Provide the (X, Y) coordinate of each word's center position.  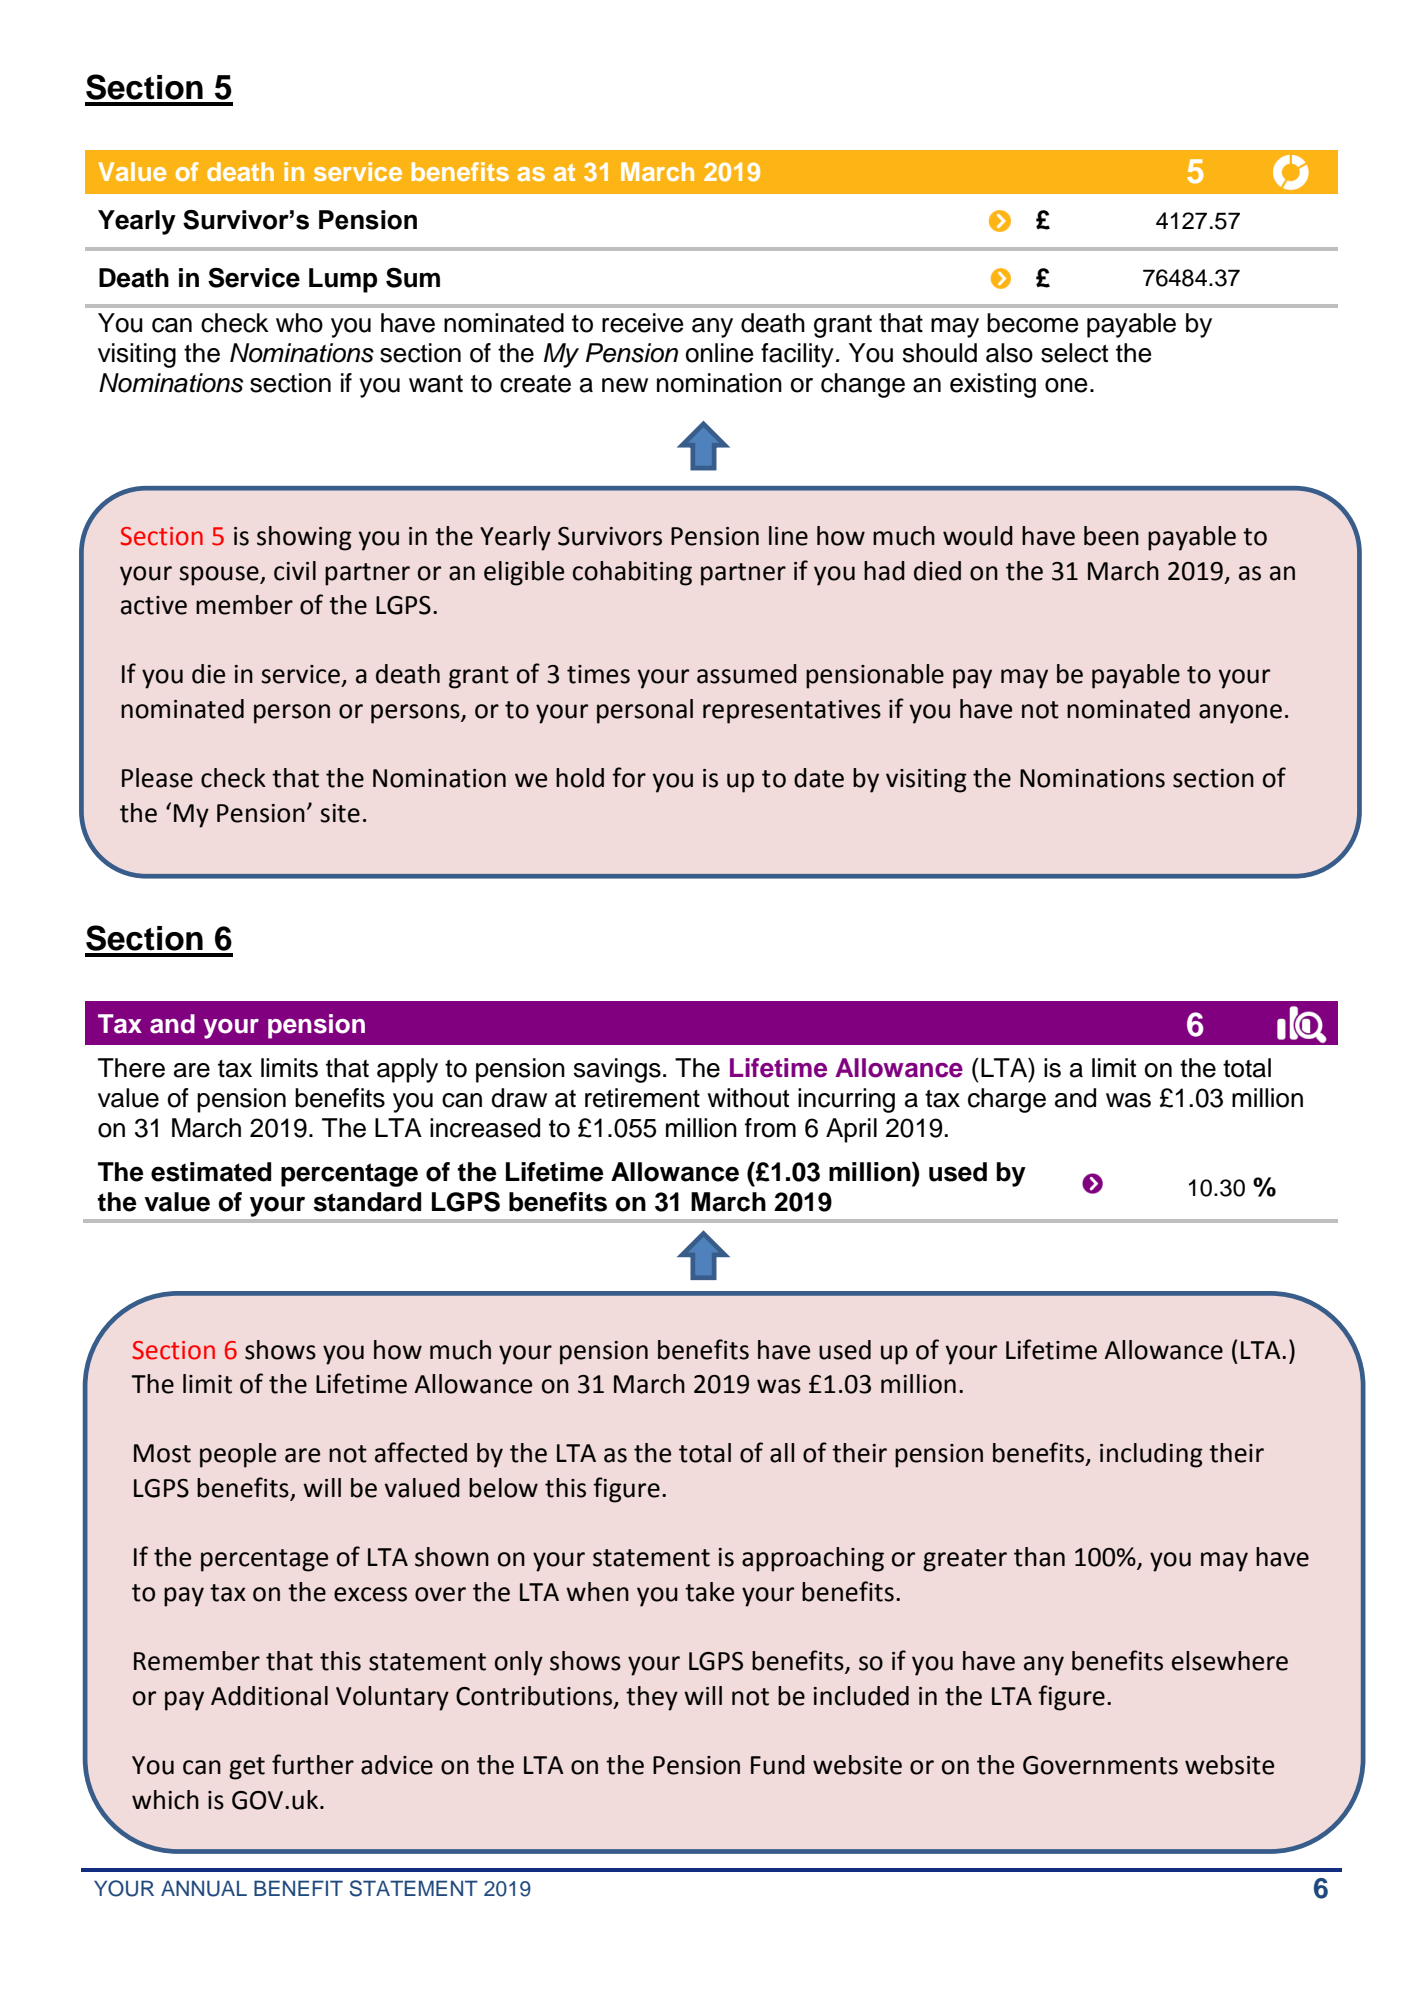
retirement (642, 1098)
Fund (778, 1765)
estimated (211, 1172)
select (1074, 353)
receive (643, 323)
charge (1007, 1100)
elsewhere (1230, 1661)
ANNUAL (204, 1888)
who (299, 323)
